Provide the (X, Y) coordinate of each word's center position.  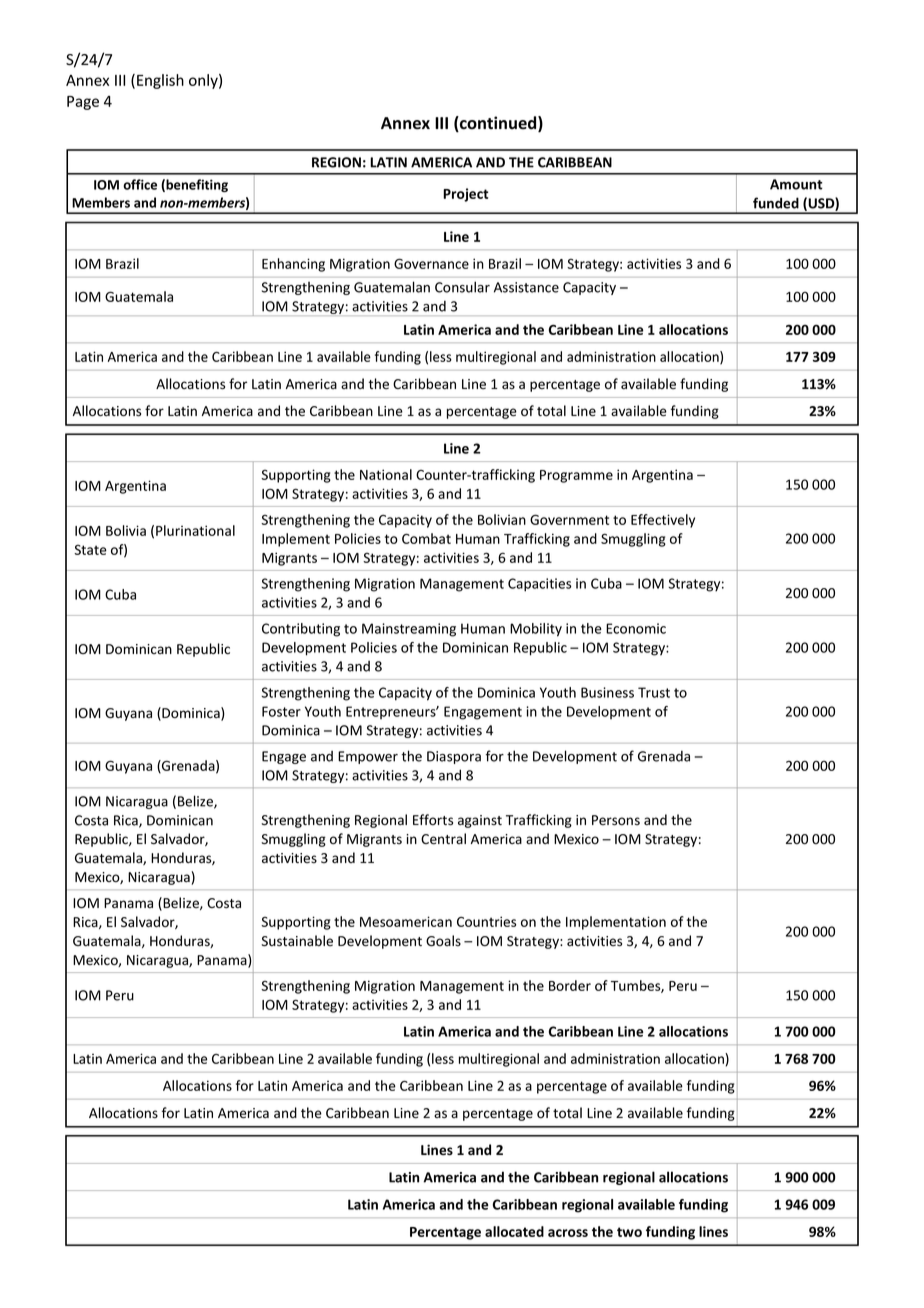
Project (465, 195)
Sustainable (297, 941)
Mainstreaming (409, 630)
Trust (654, 692)
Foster (281, 711)
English (160, 81)
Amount (796, 184)
